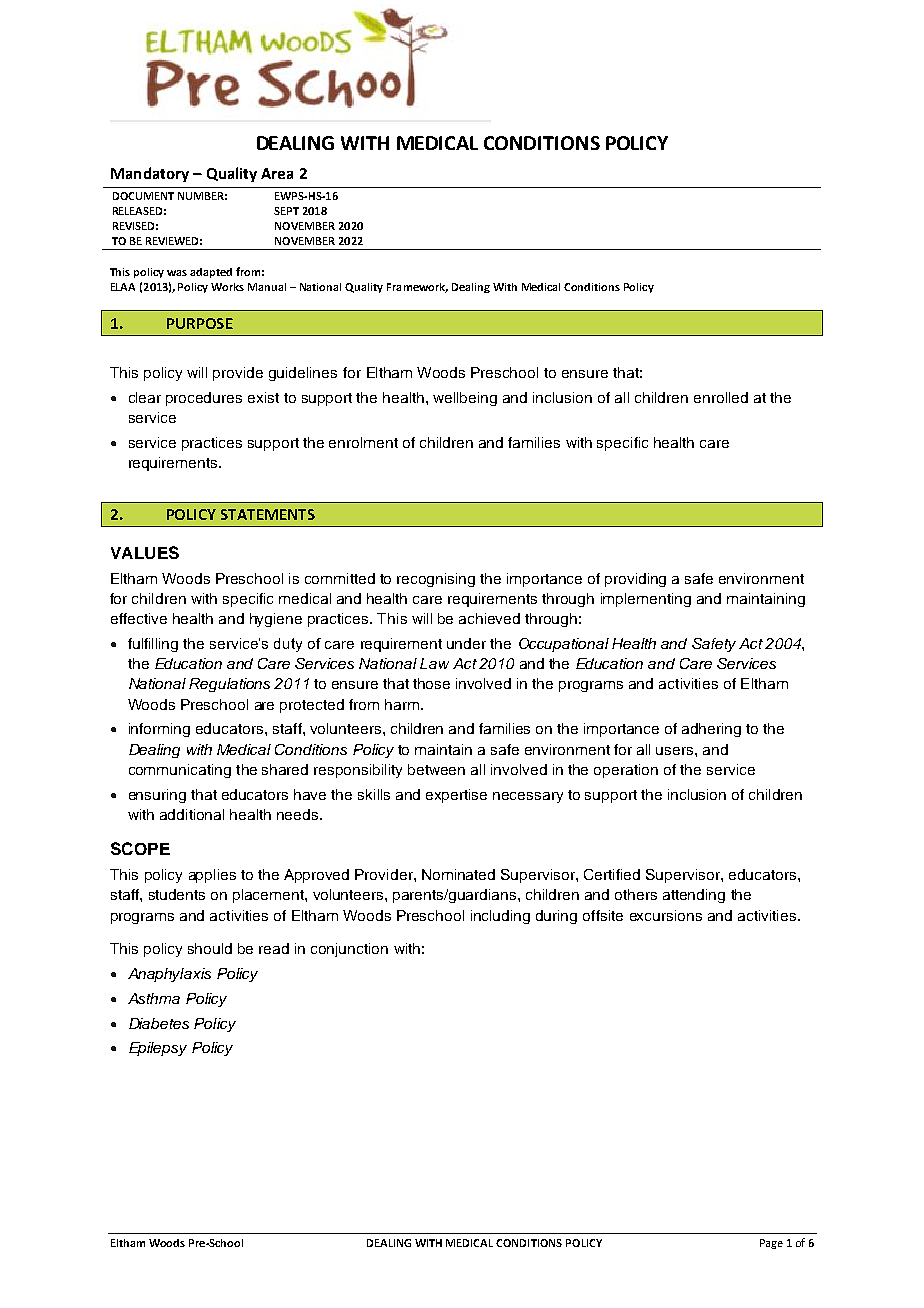 The image size is (924, 1308). Describe the element at coordinates (666, 915) in the screenshot. I see `excursions` at that location.
